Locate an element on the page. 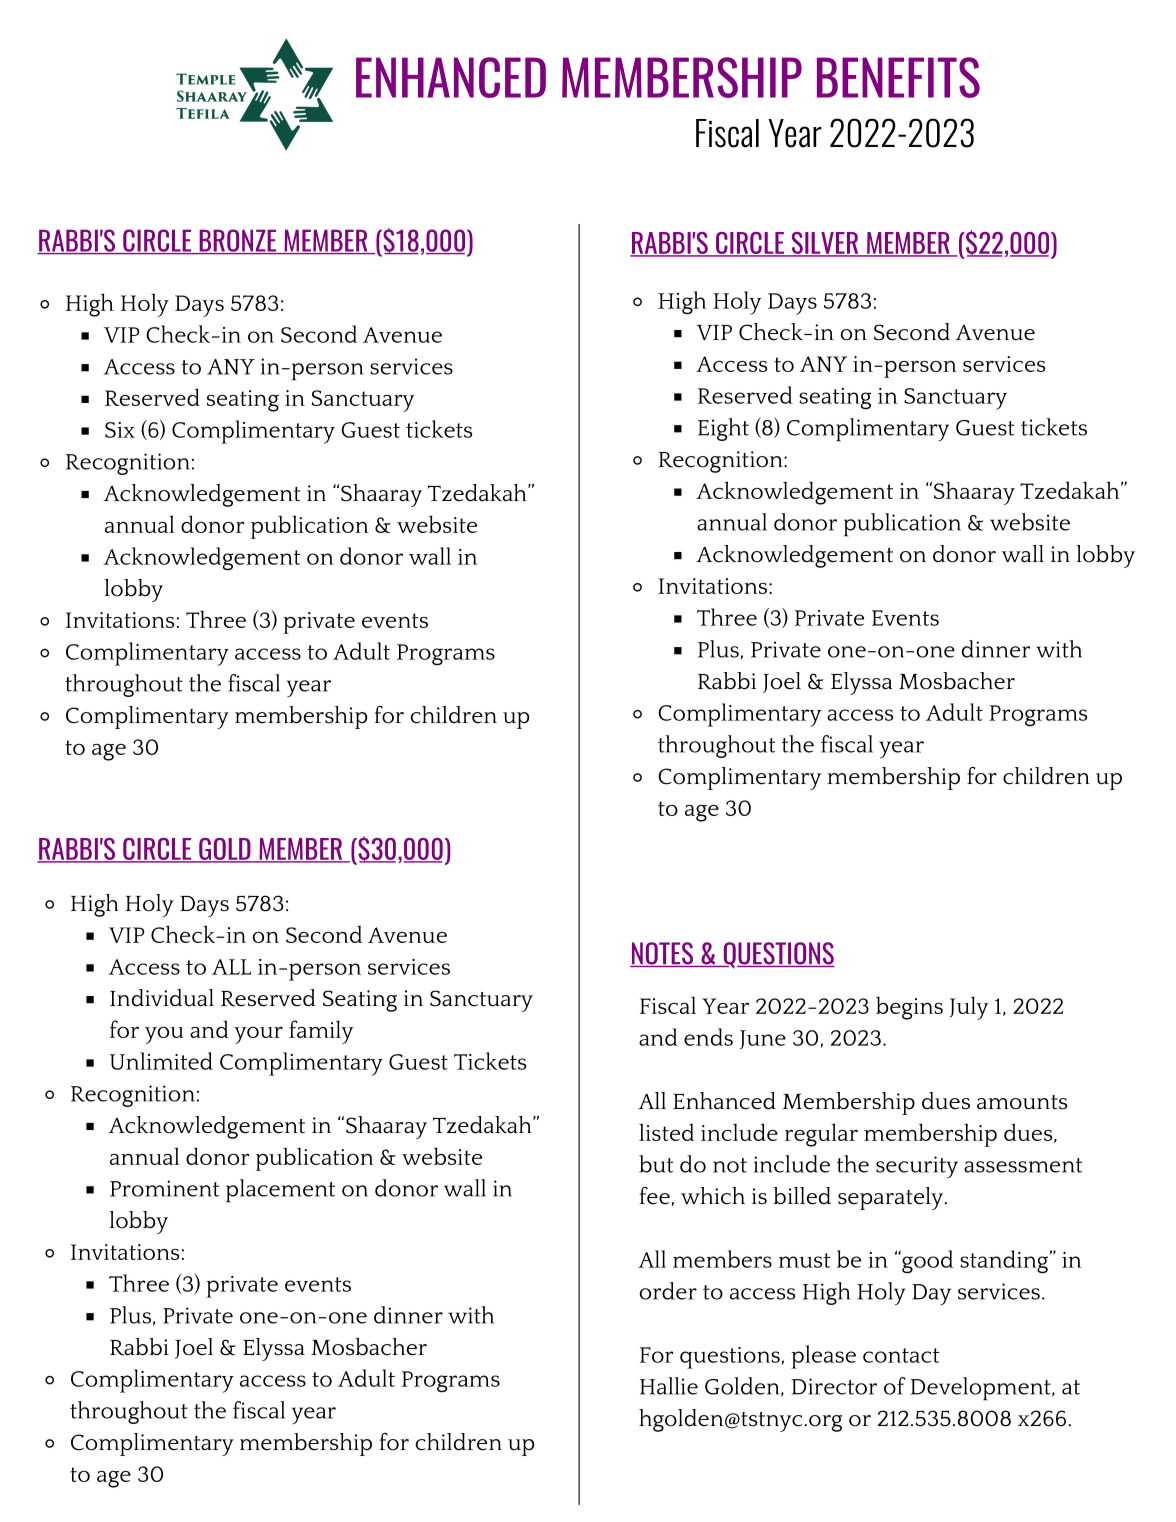 This document has width=1176, height=1522. July is located at coordinates (968, 1008).
